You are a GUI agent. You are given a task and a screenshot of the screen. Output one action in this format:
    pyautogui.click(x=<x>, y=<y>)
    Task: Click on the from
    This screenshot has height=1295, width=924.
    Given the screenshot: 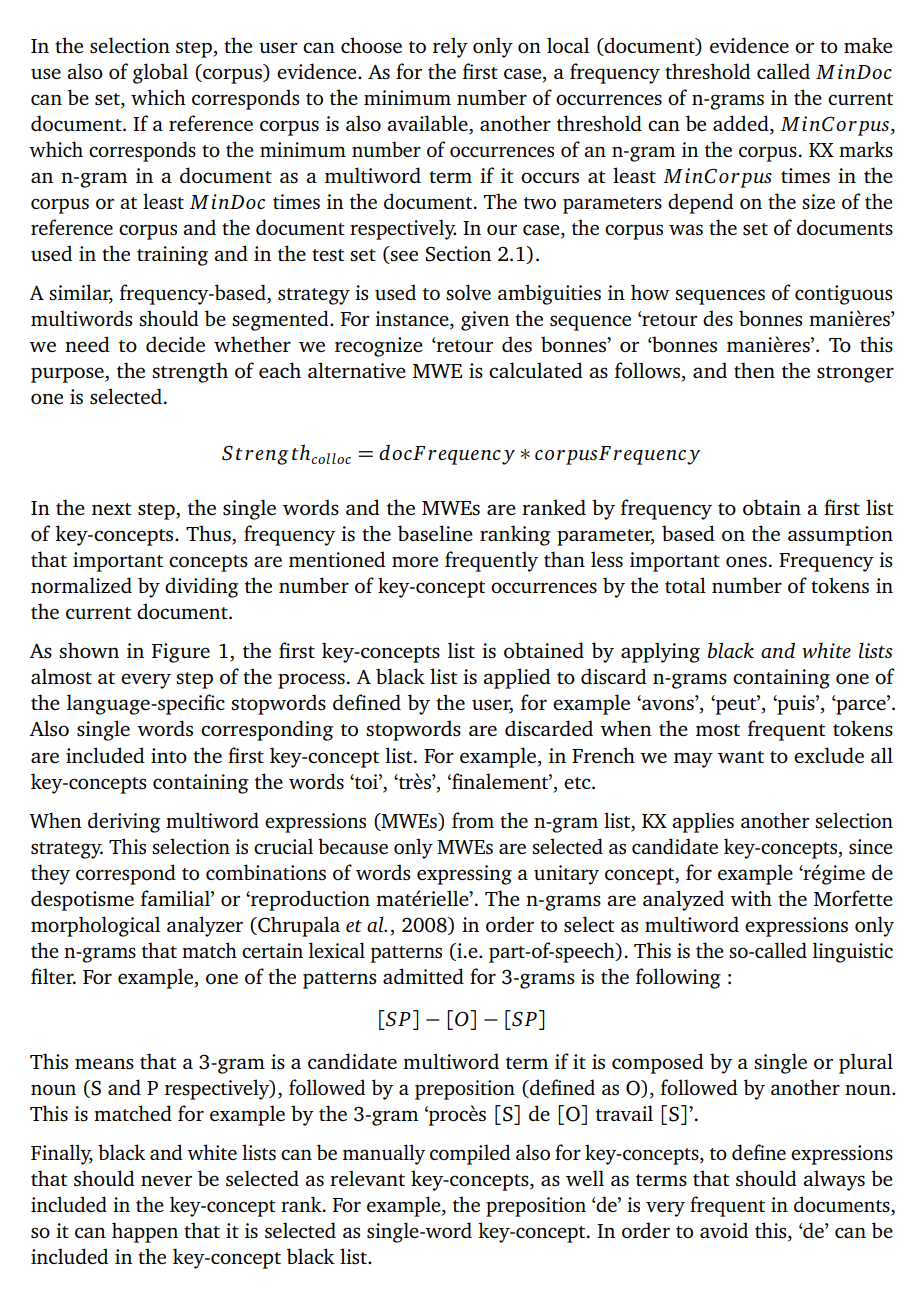 What is the action you would take?
    pyautogui.click(x=473, y=820)
